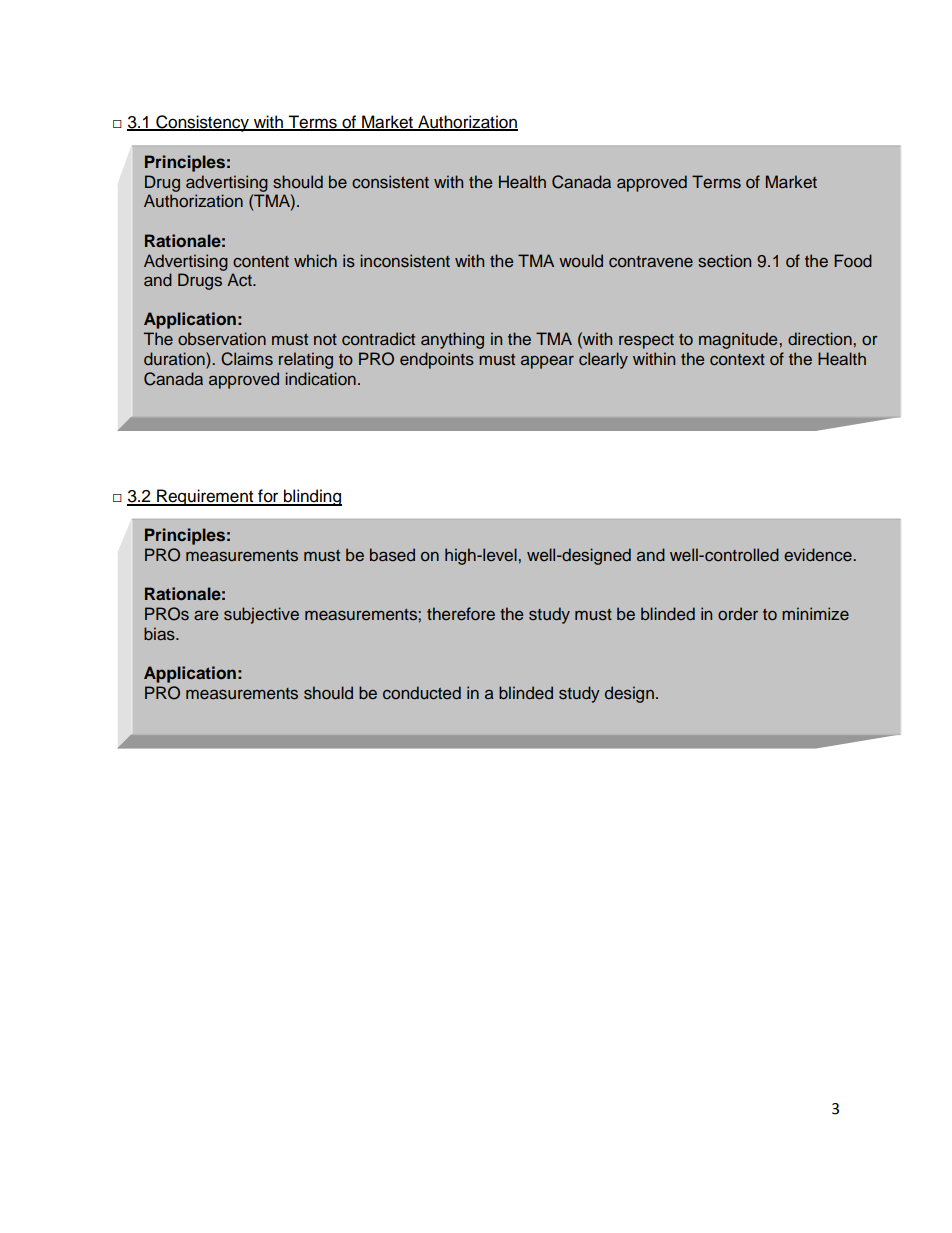 The height and width of the page is (1233, 952). I want to click on Food, so click(853, 260).
